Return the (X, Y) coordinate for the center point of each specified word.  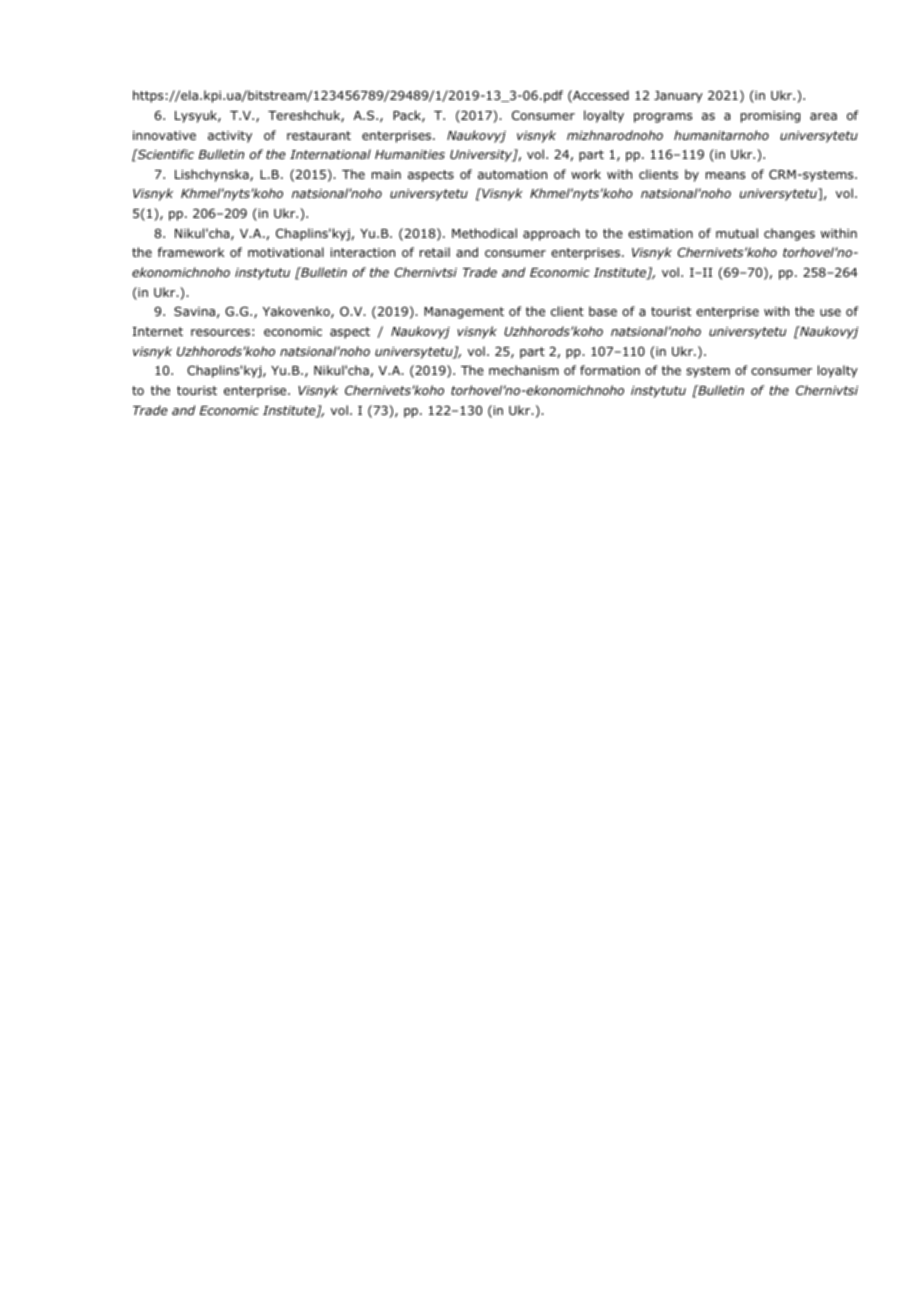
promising (770, 117)
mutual (737, 233)
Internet (158, 331)
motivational (286, 252)
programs (663, 118)
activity (230, 137)
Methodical (484, 233)
